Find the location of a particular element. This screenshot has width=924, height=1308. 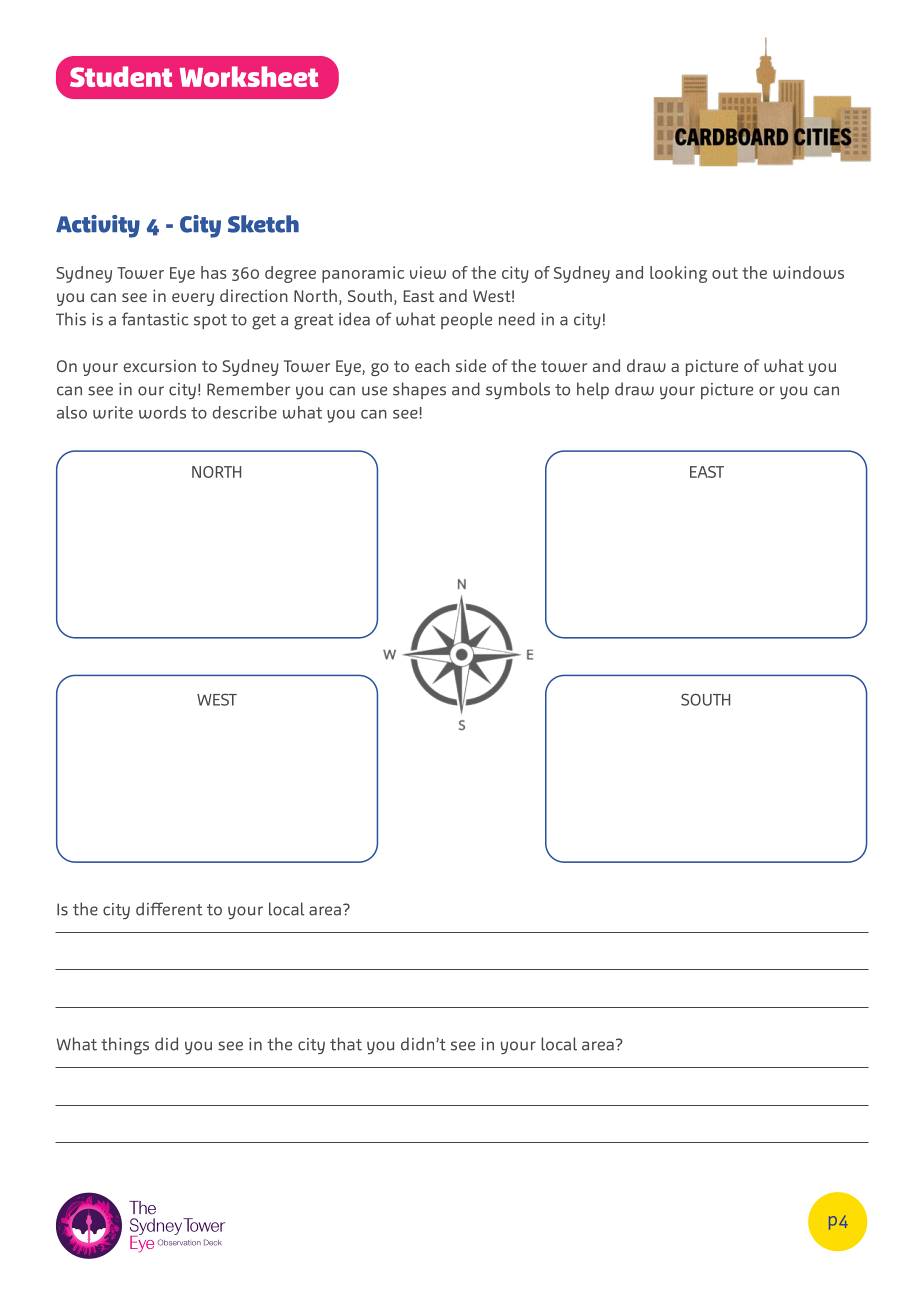

windows is located at coordinates (808, 272).
